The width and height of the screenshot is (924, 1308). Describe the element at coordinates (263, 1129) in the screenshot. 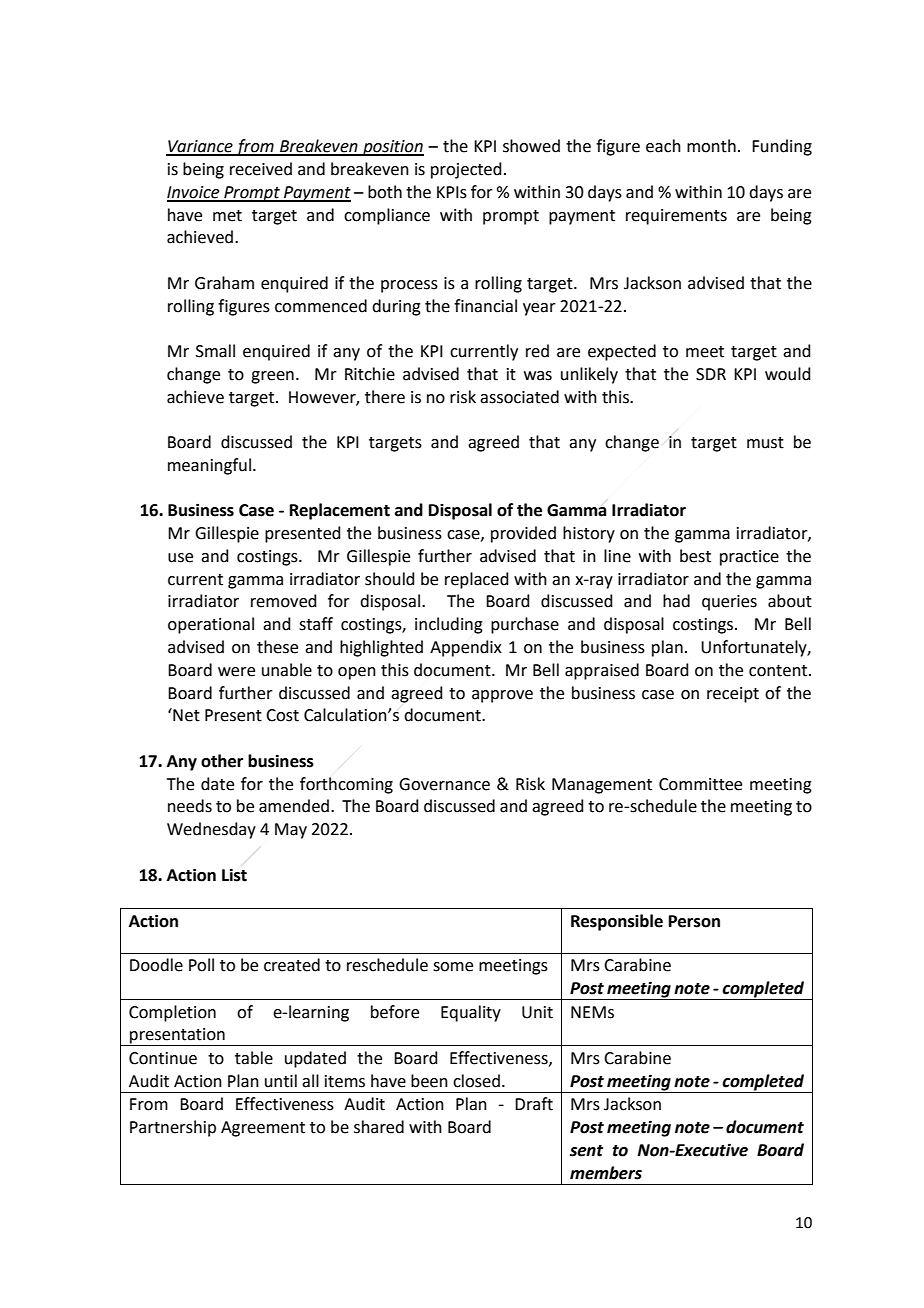

I see `Agreement` at that location.
